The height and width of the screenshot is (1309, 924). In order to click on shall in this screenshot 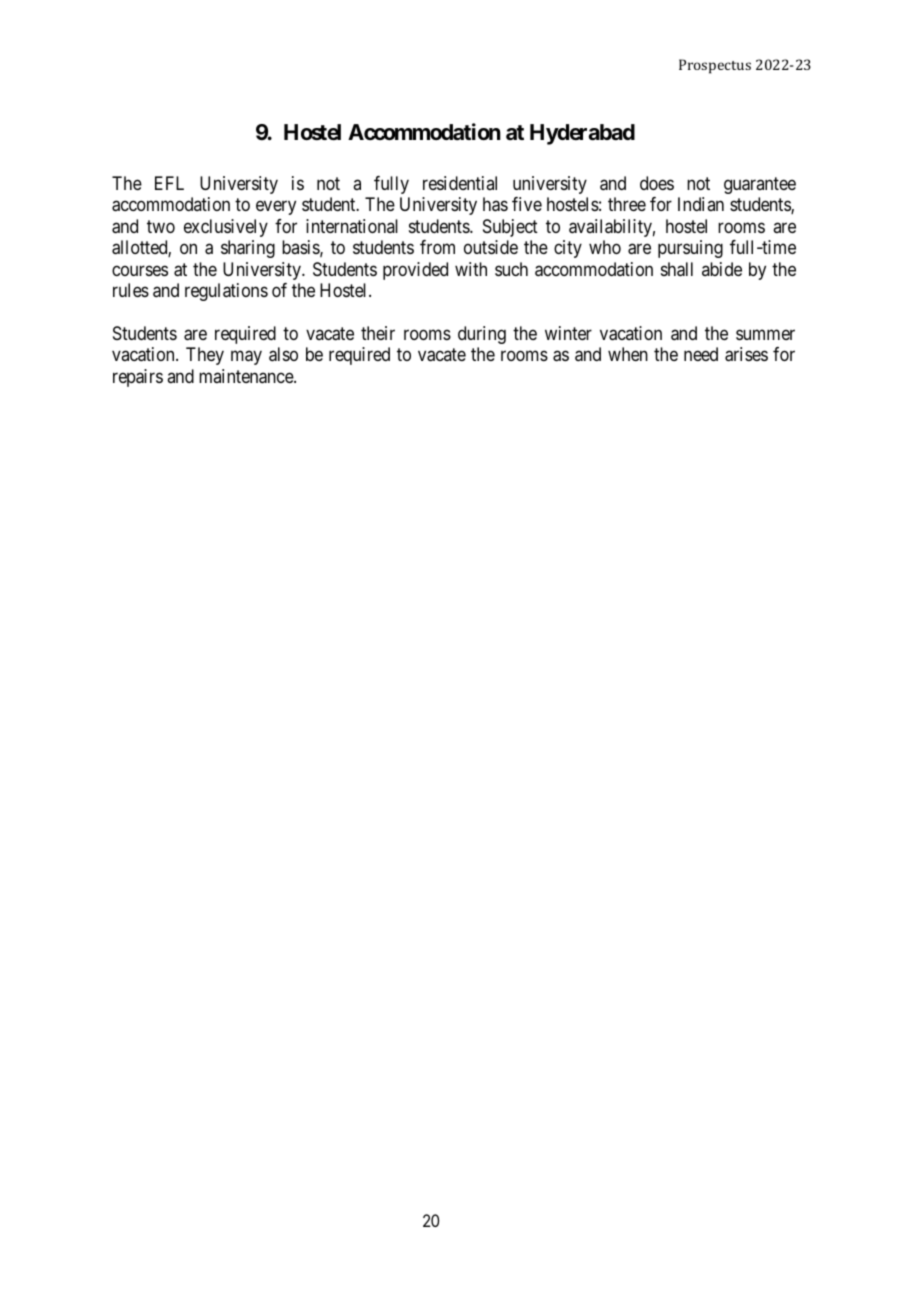, I will do `click(677, 269)`.
